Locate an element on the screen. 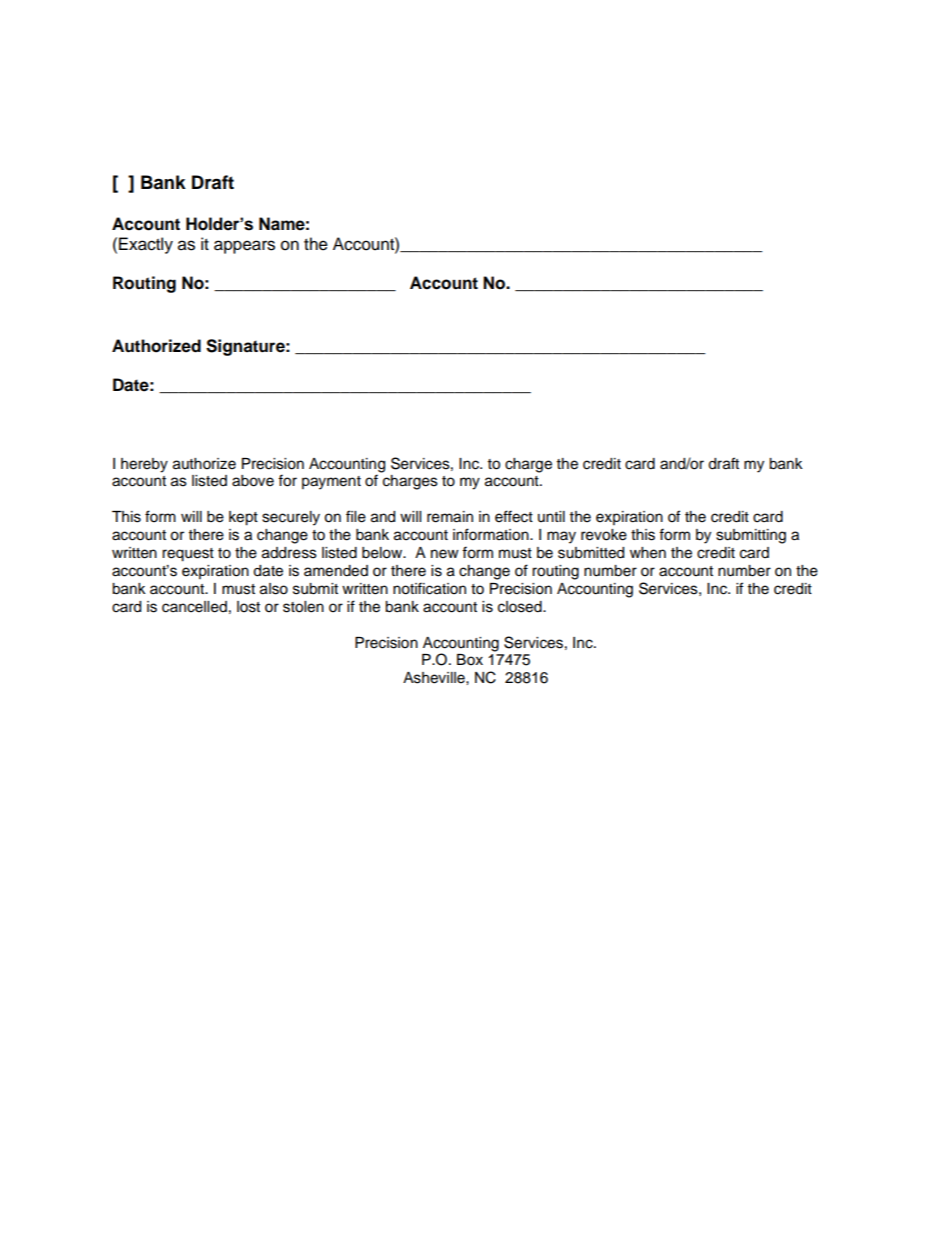  Box is located at coordinates (470, 660).
